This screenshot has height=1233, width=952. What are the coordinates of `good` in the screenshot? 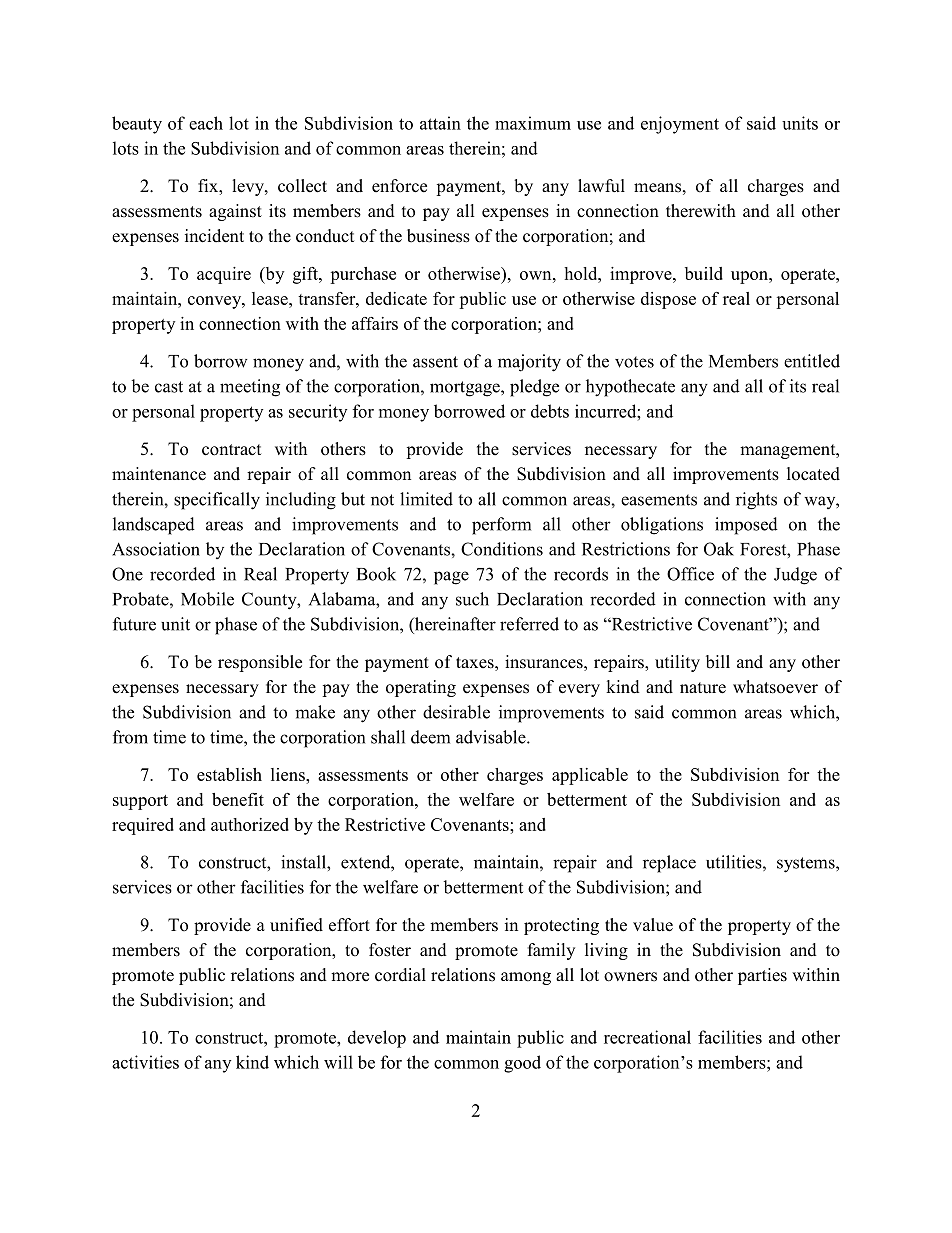 It's located at (522, 1064).
